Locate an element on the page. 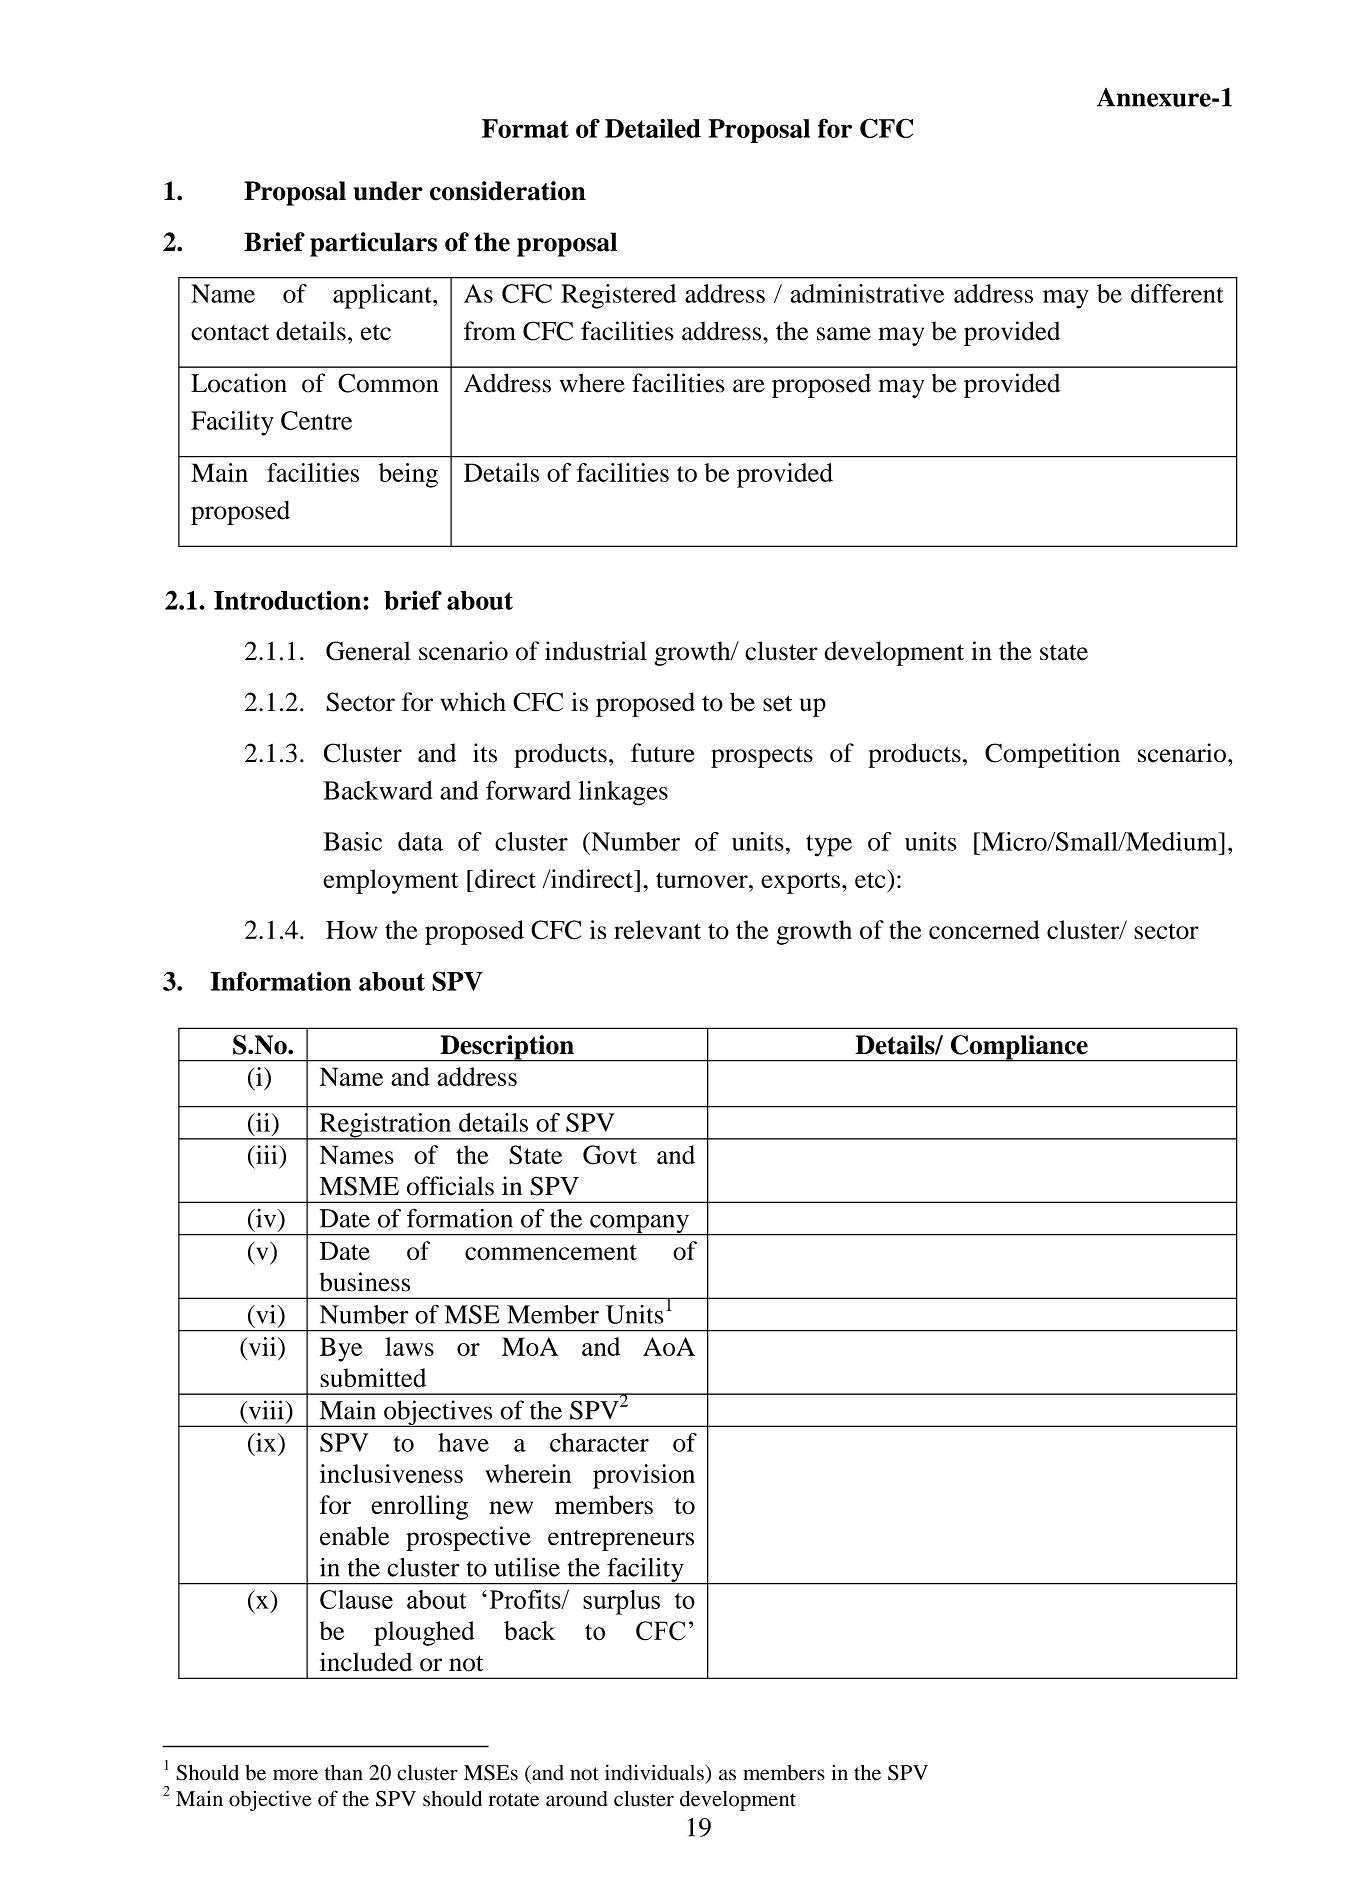 This page has height=1903, width=1346. MSME is located at coordinates (359, 1186).
